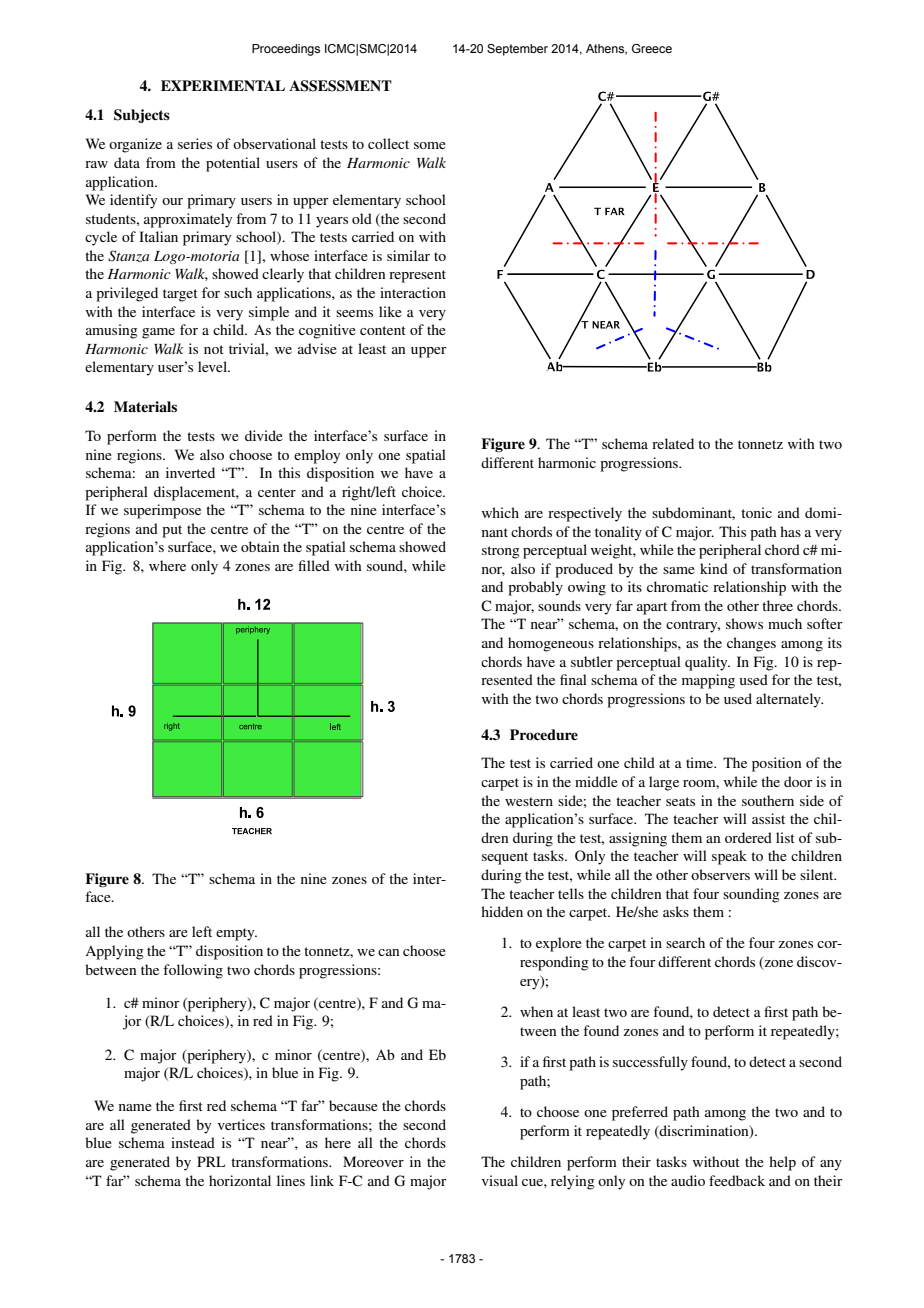 Image resolution: width=924 pixels, height=1308 pixels. What do you see at coordinates (673, 443) in the screenshot?
I see `related` at bounding box center [673, 443].
